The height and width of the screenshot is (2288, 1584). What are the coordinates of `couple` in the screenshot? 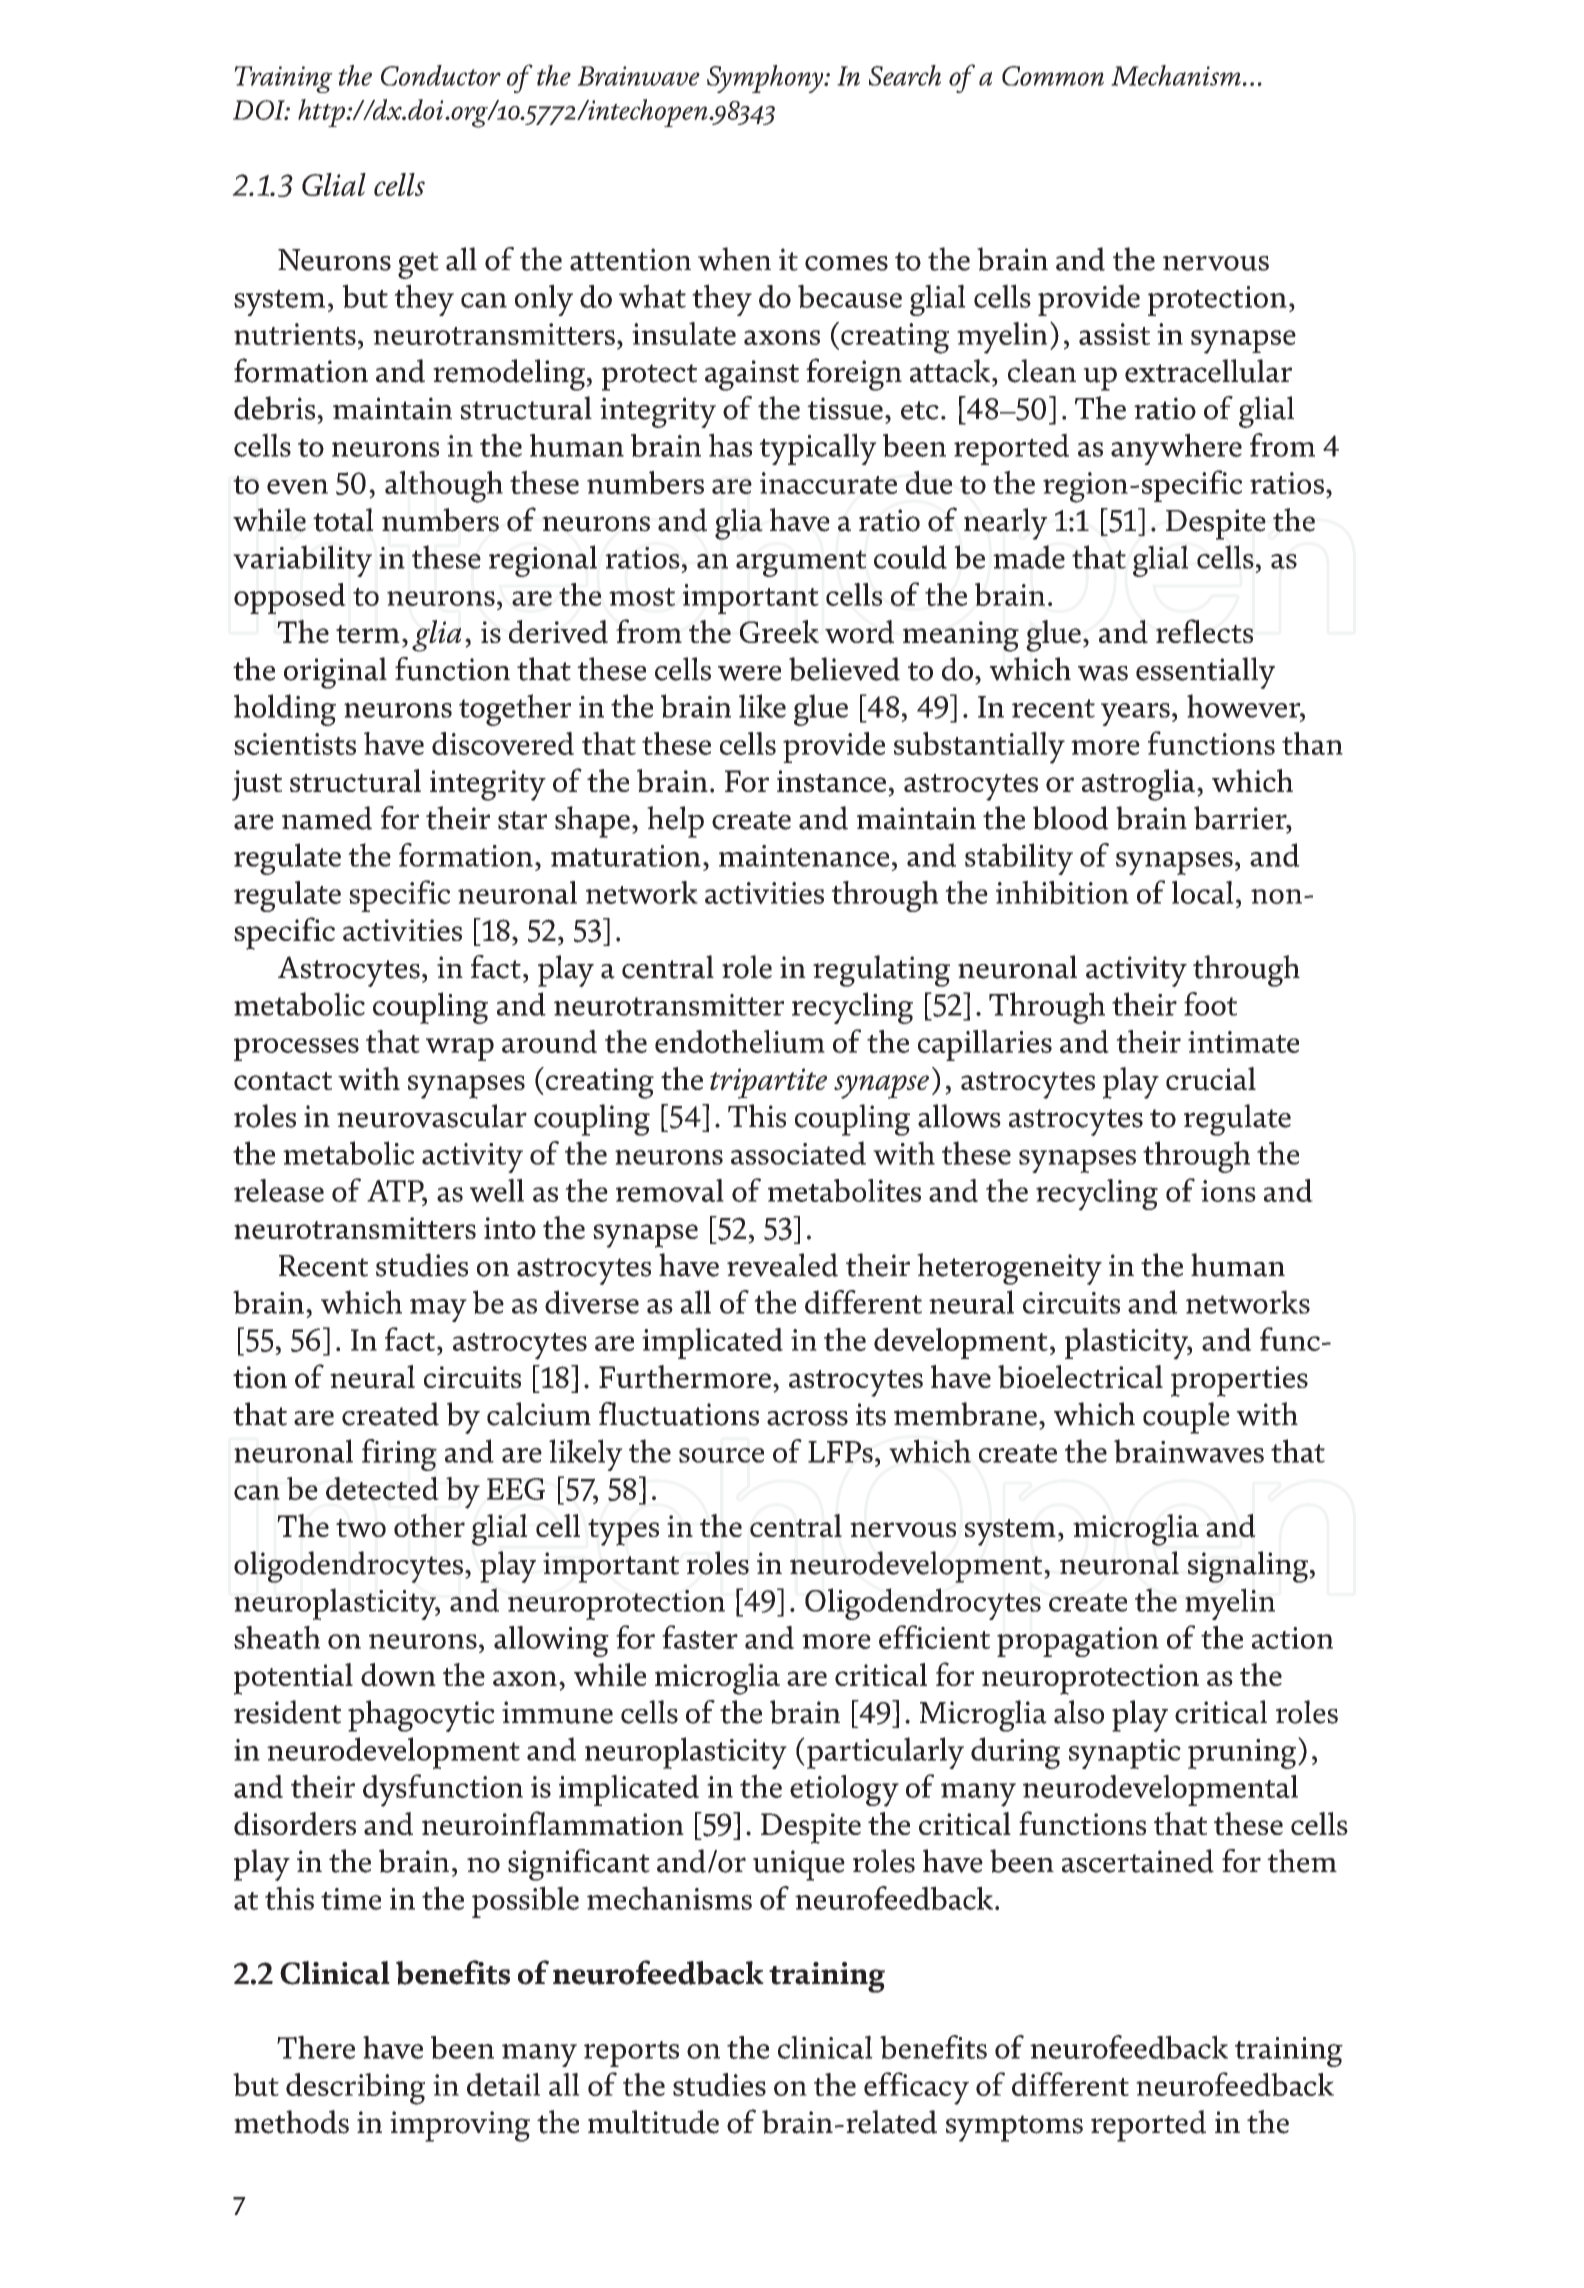 It's located at (1186, 1418).
